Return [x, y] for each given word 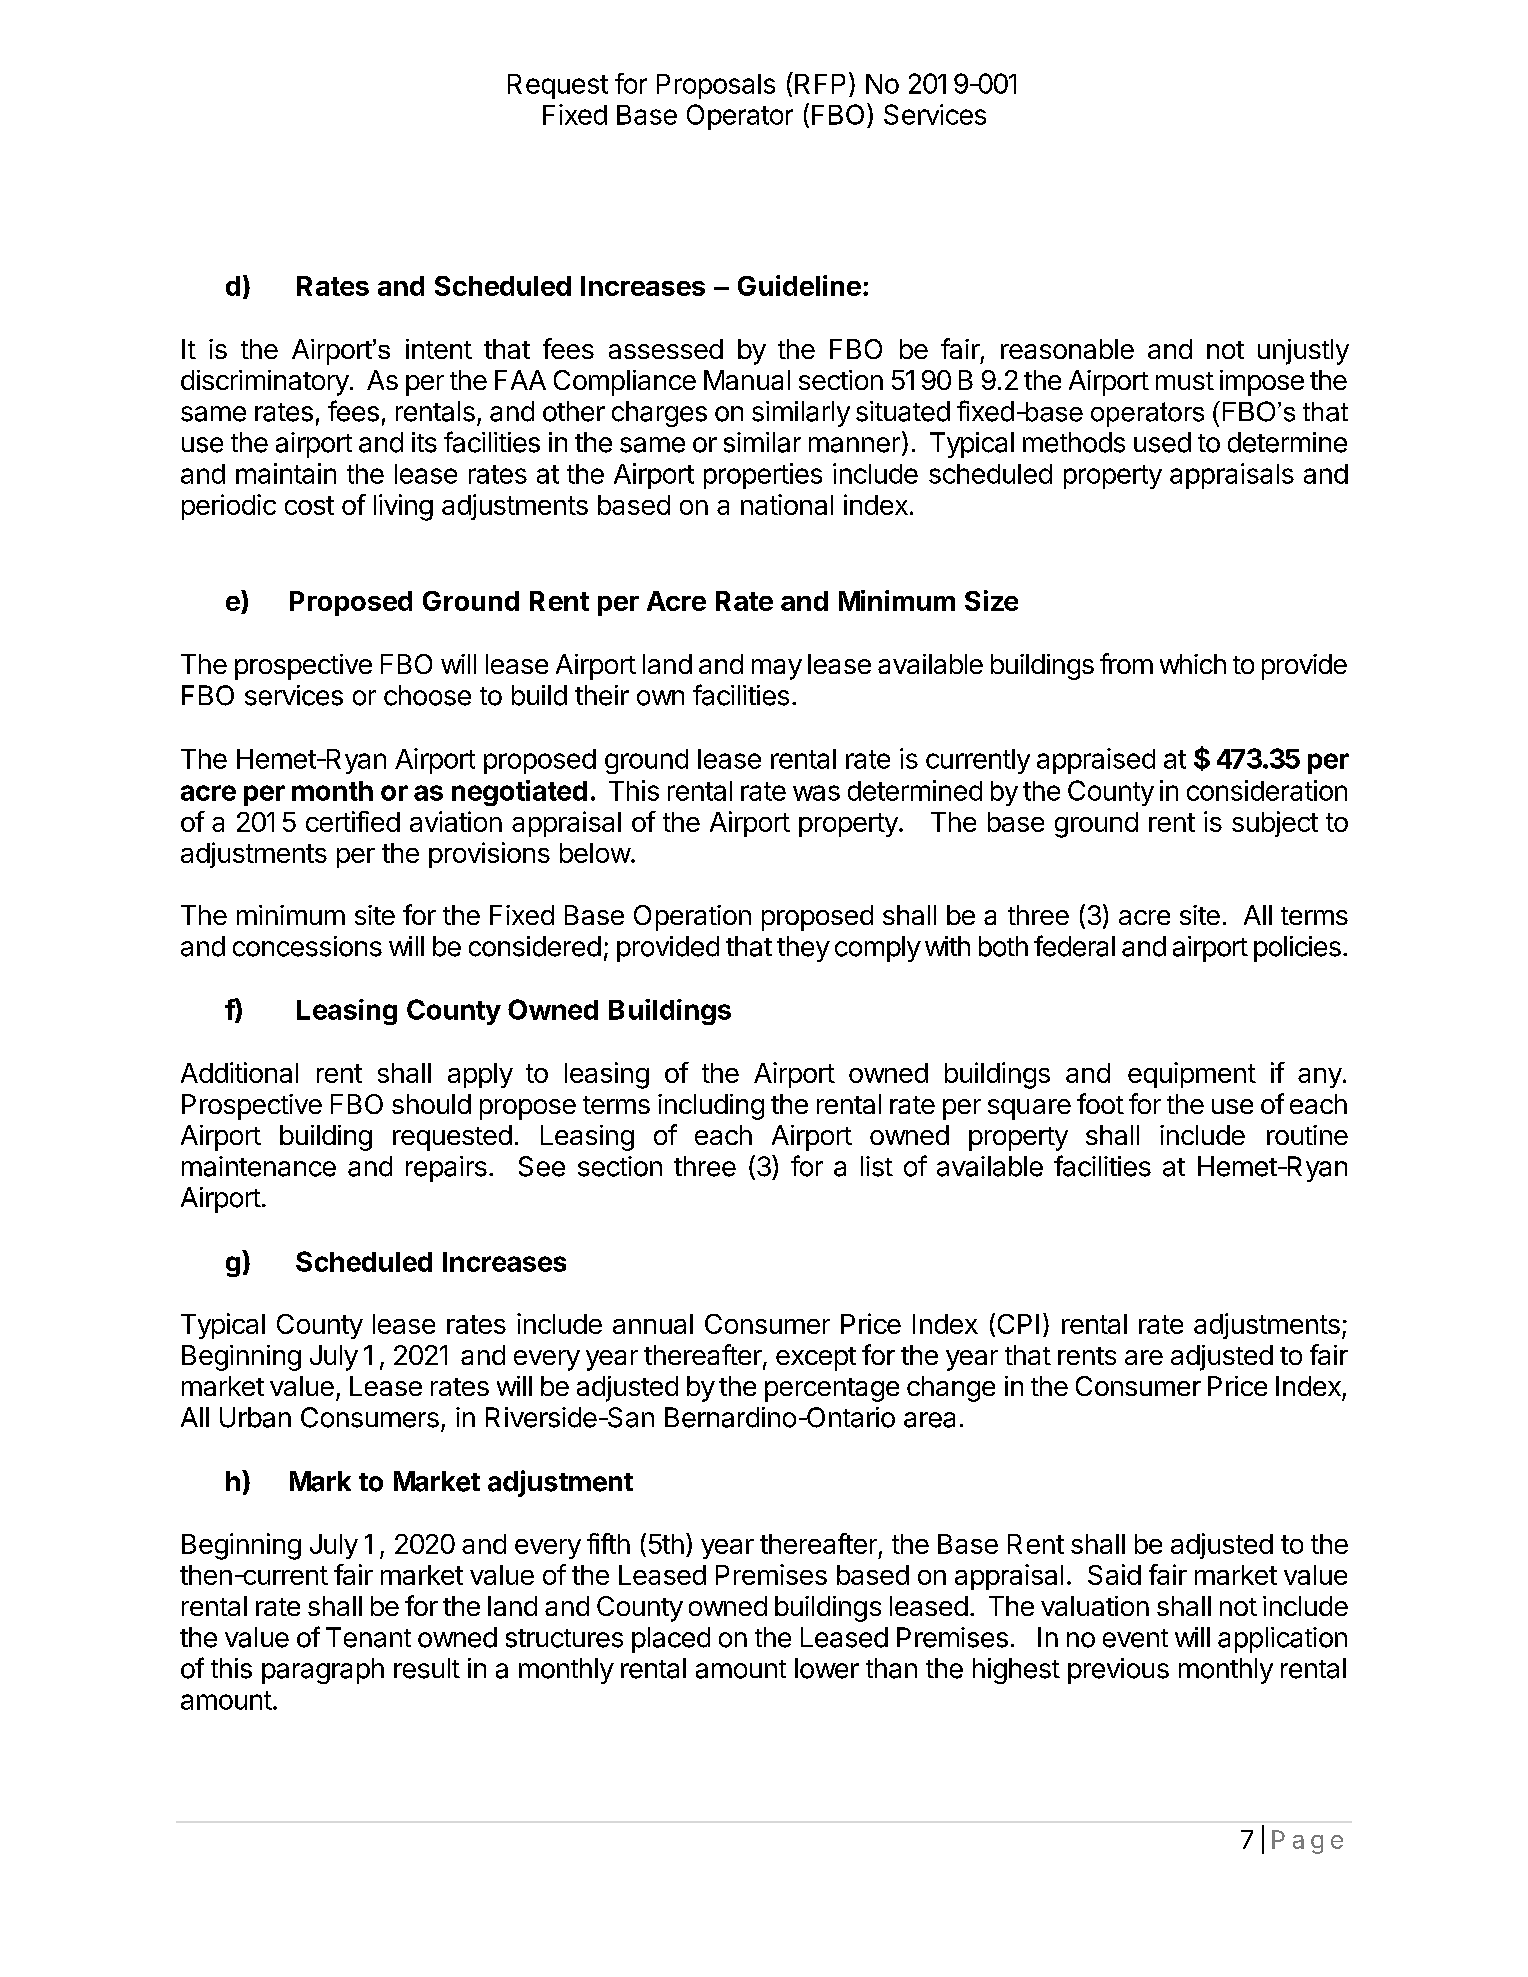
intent [439, 349]
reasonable [1067, 349]
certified [353, 821]
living [403, 507]
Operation [692, 918]
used [1162, 442]
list [877, 1166]
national [787, 504]
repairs [446, 1169]
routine [1307, 1135]
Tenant [368, 1637]
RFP [820, 84]
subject [1275, 824]
